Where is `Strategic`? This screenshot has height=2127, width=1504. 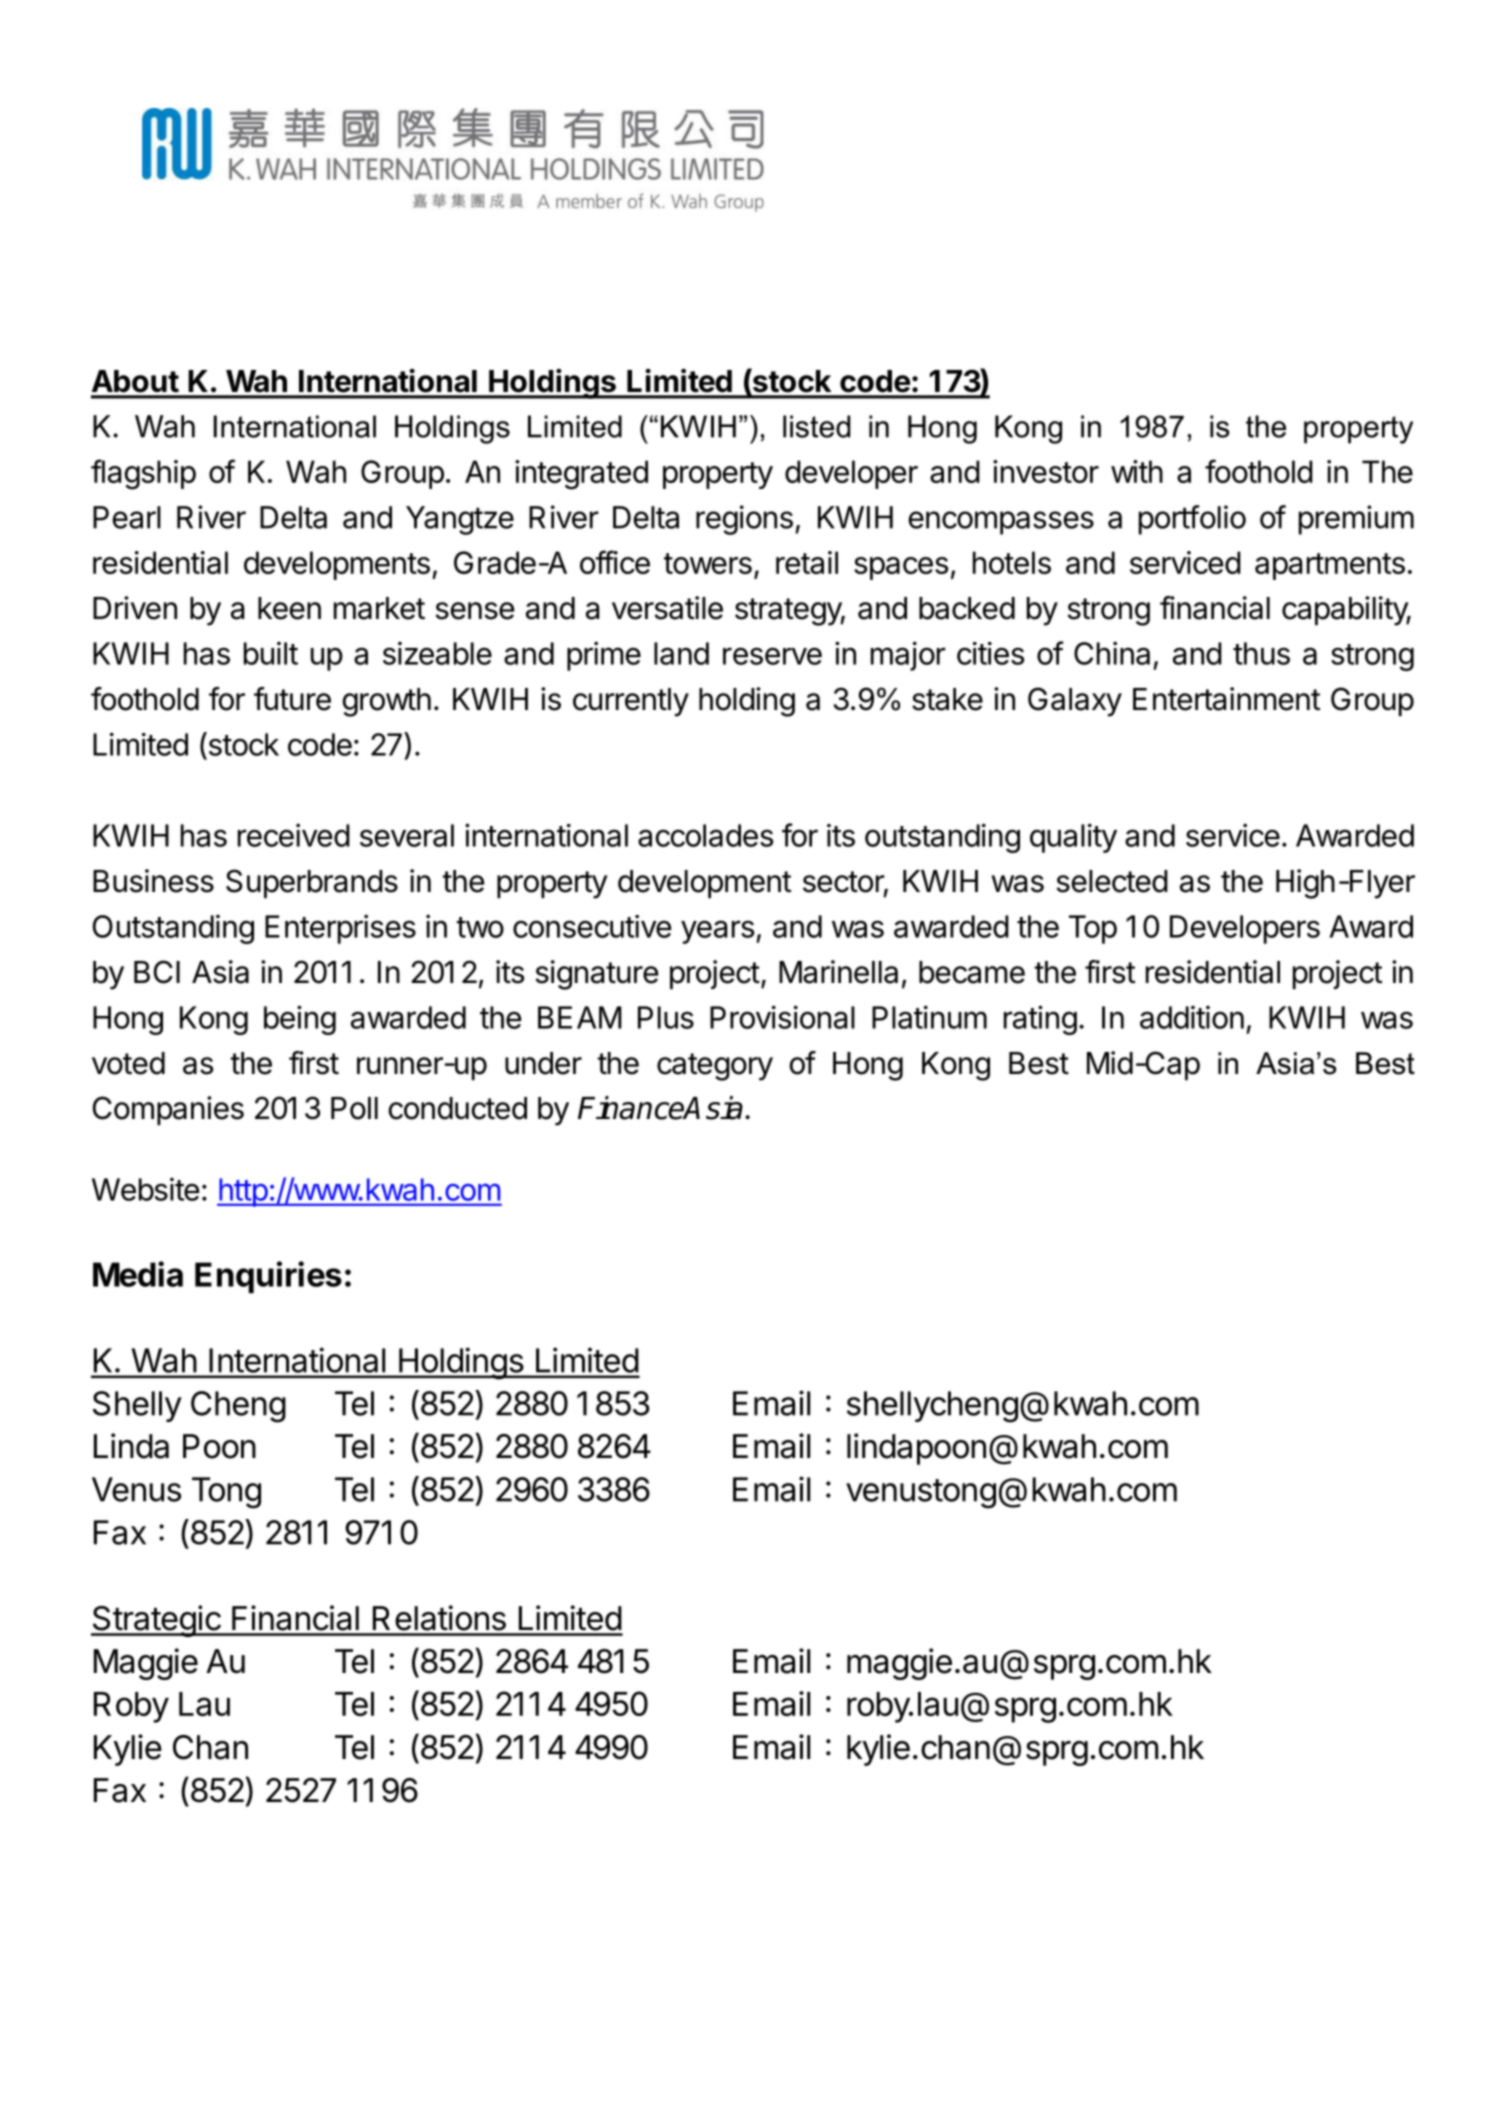 Strategic is located at coordinates (156, 1621).
